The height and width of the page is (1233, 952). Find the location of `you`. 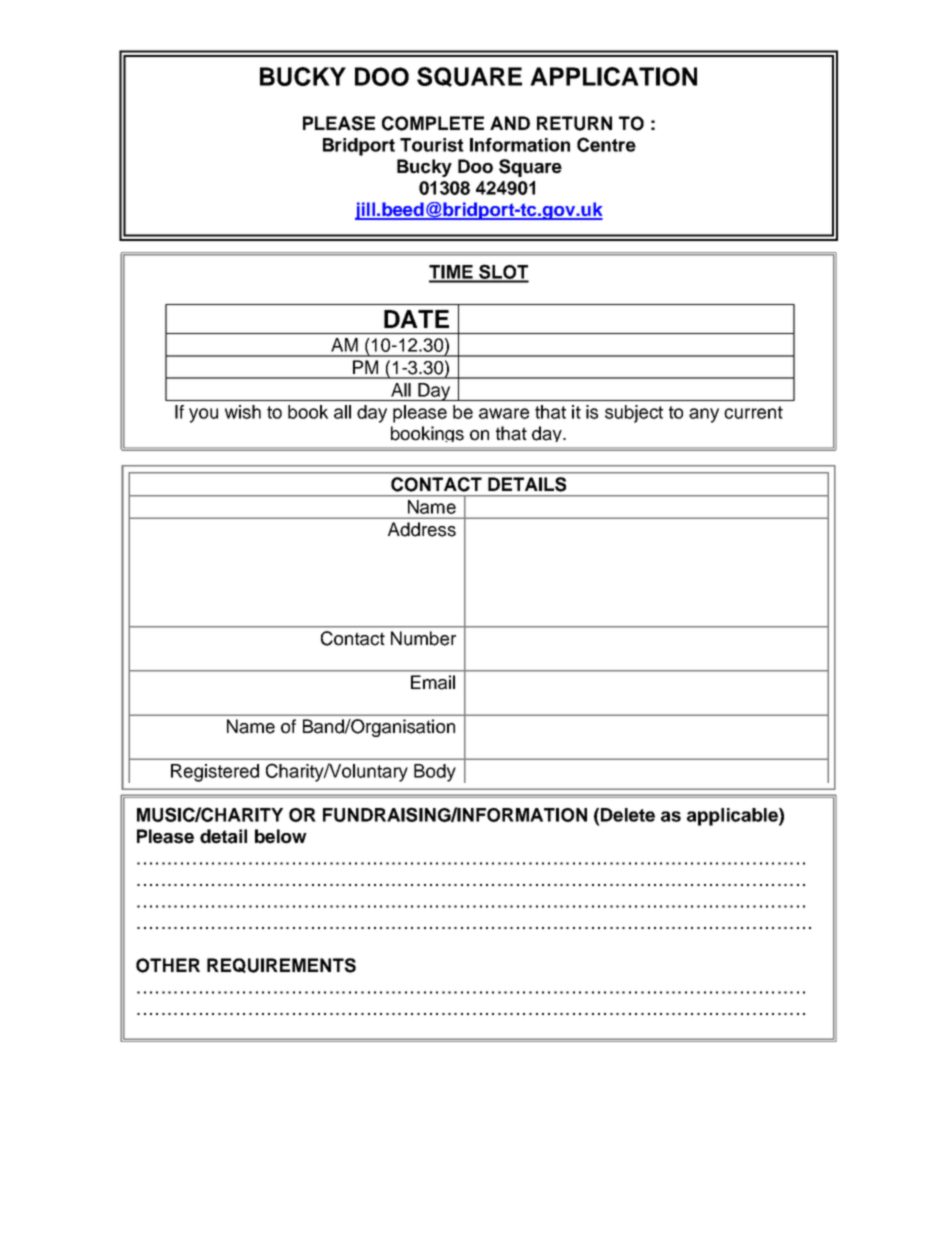

you is located at coordinates (203, 415).
